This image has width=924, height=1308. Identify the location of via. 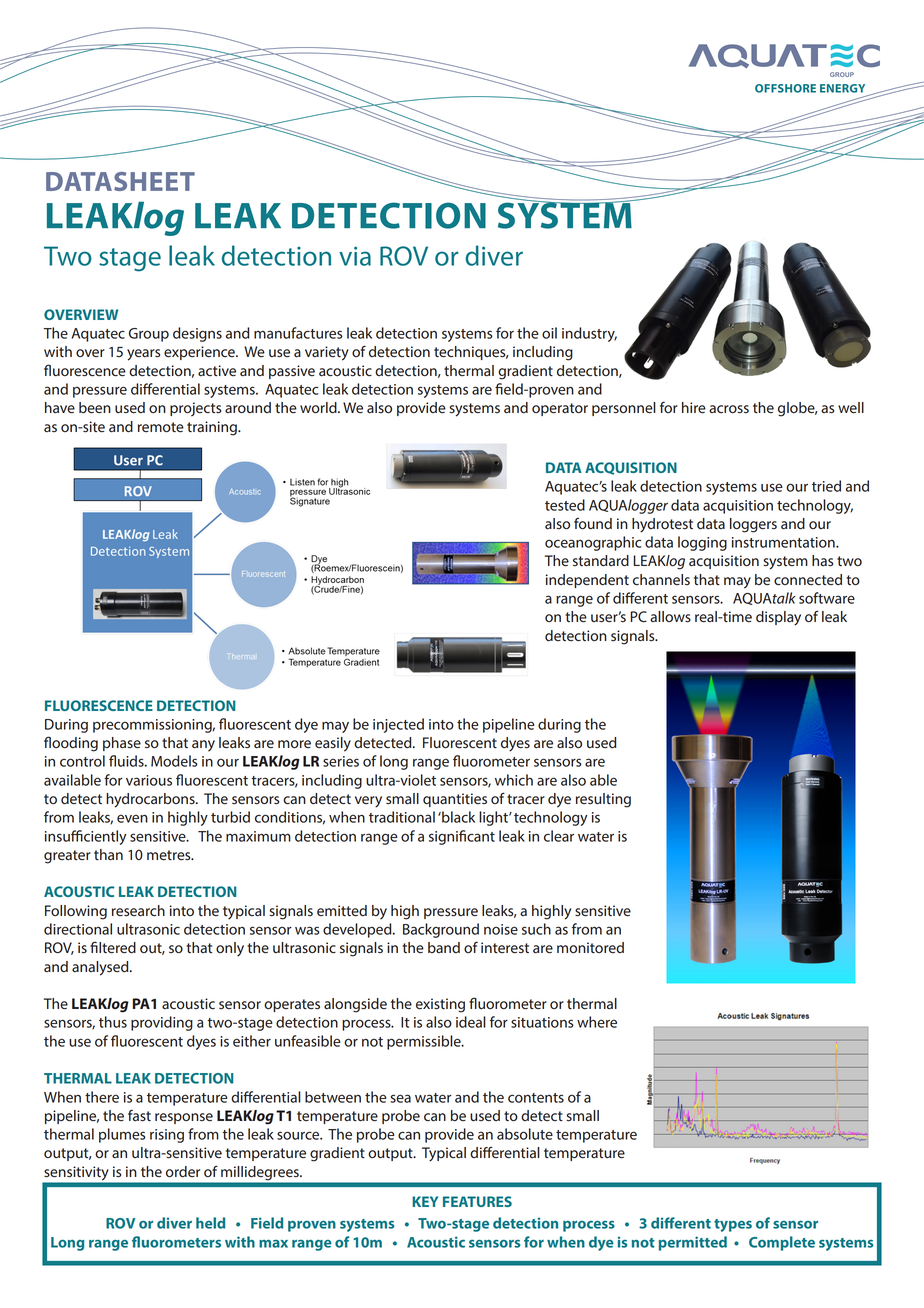
(355, 256).
